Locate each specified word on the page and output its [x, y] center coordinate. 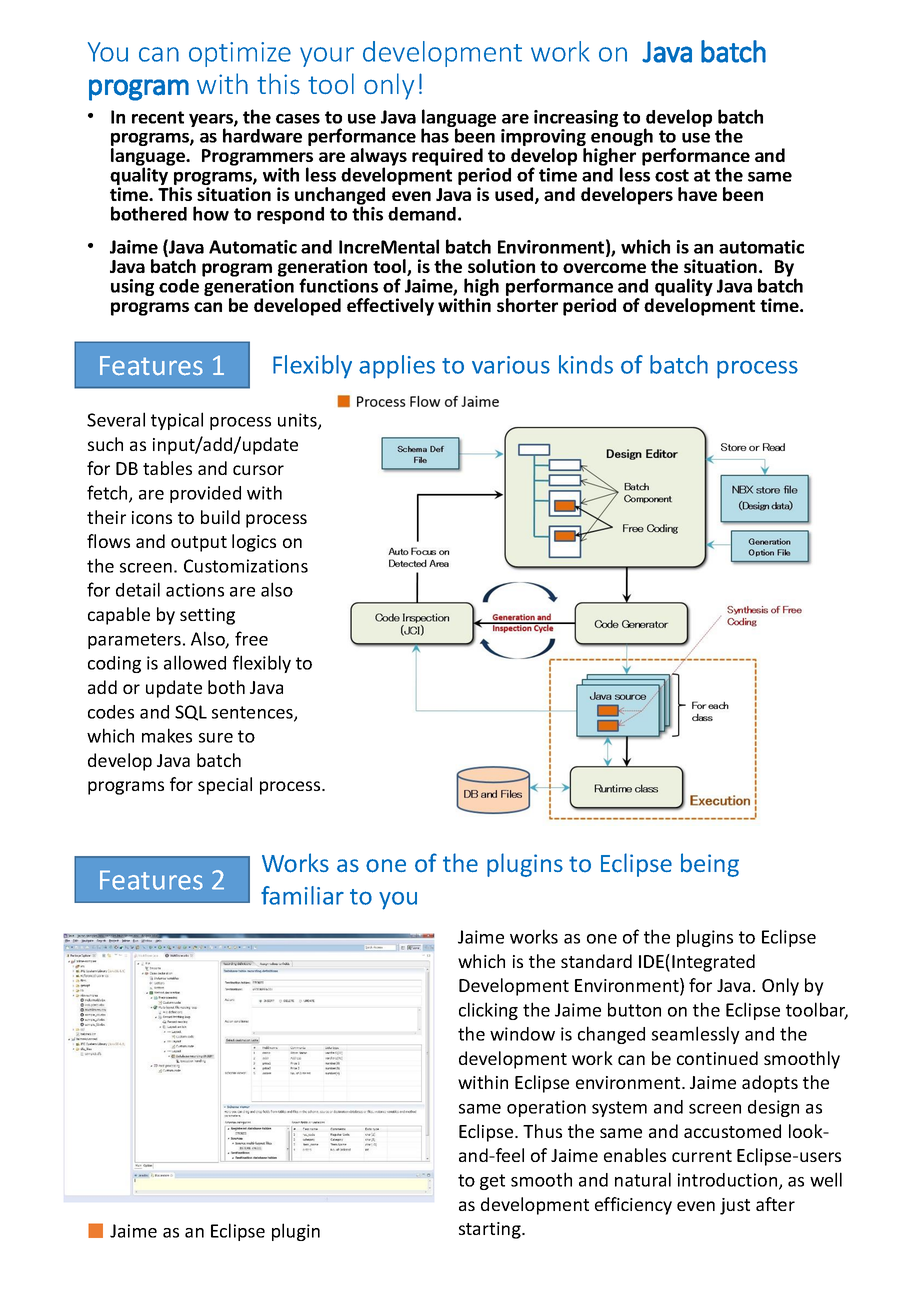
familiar [302, 895]
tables [167, 468]
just [735, 1206]
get [492, 1182]
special [225, 786]
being [710, 865]
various [511, 365]
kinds [586, 364]
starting [491, 1230]
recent [158, 117]
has [435, 135]
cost [672, 175]
